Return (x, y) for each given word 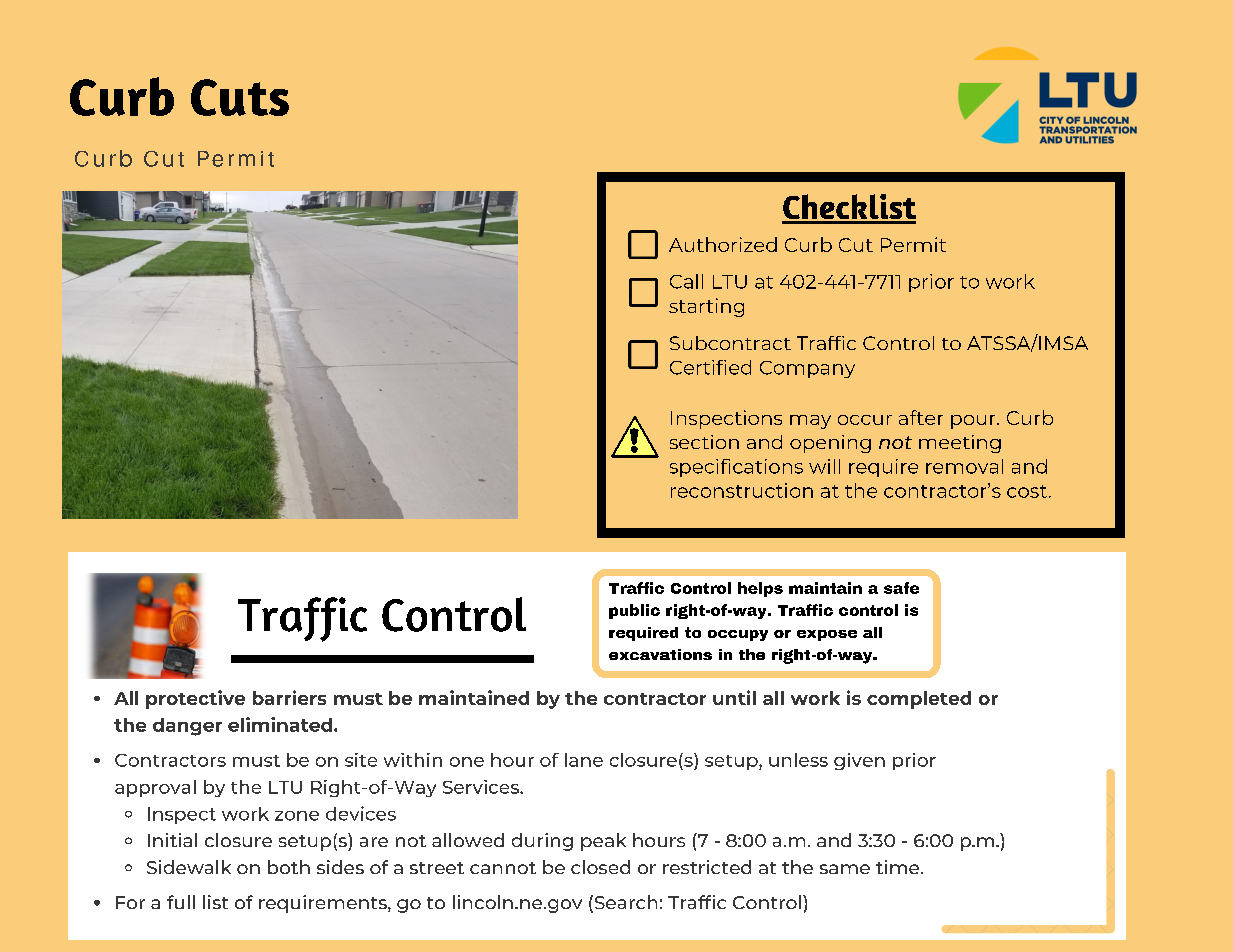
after (921, 417)
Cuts (240, 97)
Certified (710, 367)
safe (901, 588)
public (634, 611)
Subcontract (730, 343)
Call (686, 281)
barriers (289, 697)
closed (600, 867)
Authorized (723, 244)
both (289, 867)
